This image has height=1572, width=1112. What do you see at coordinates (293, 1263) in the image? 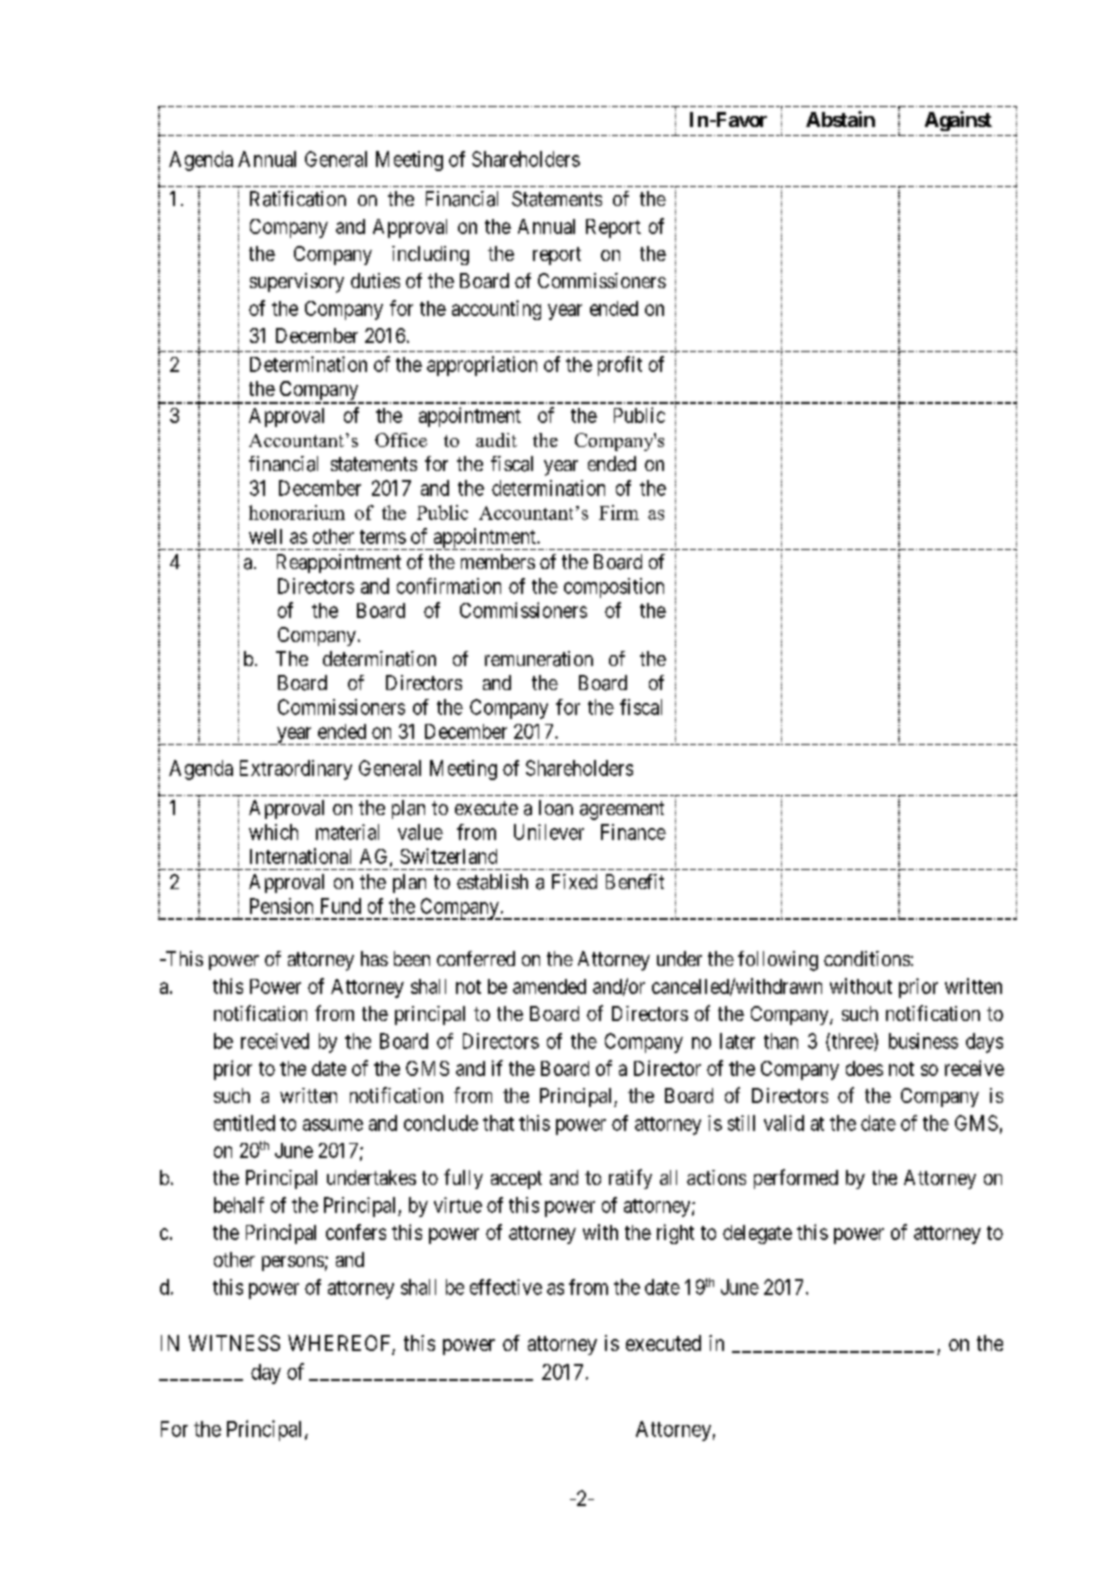
I see `persons` at bounding box center [293, 1263].
